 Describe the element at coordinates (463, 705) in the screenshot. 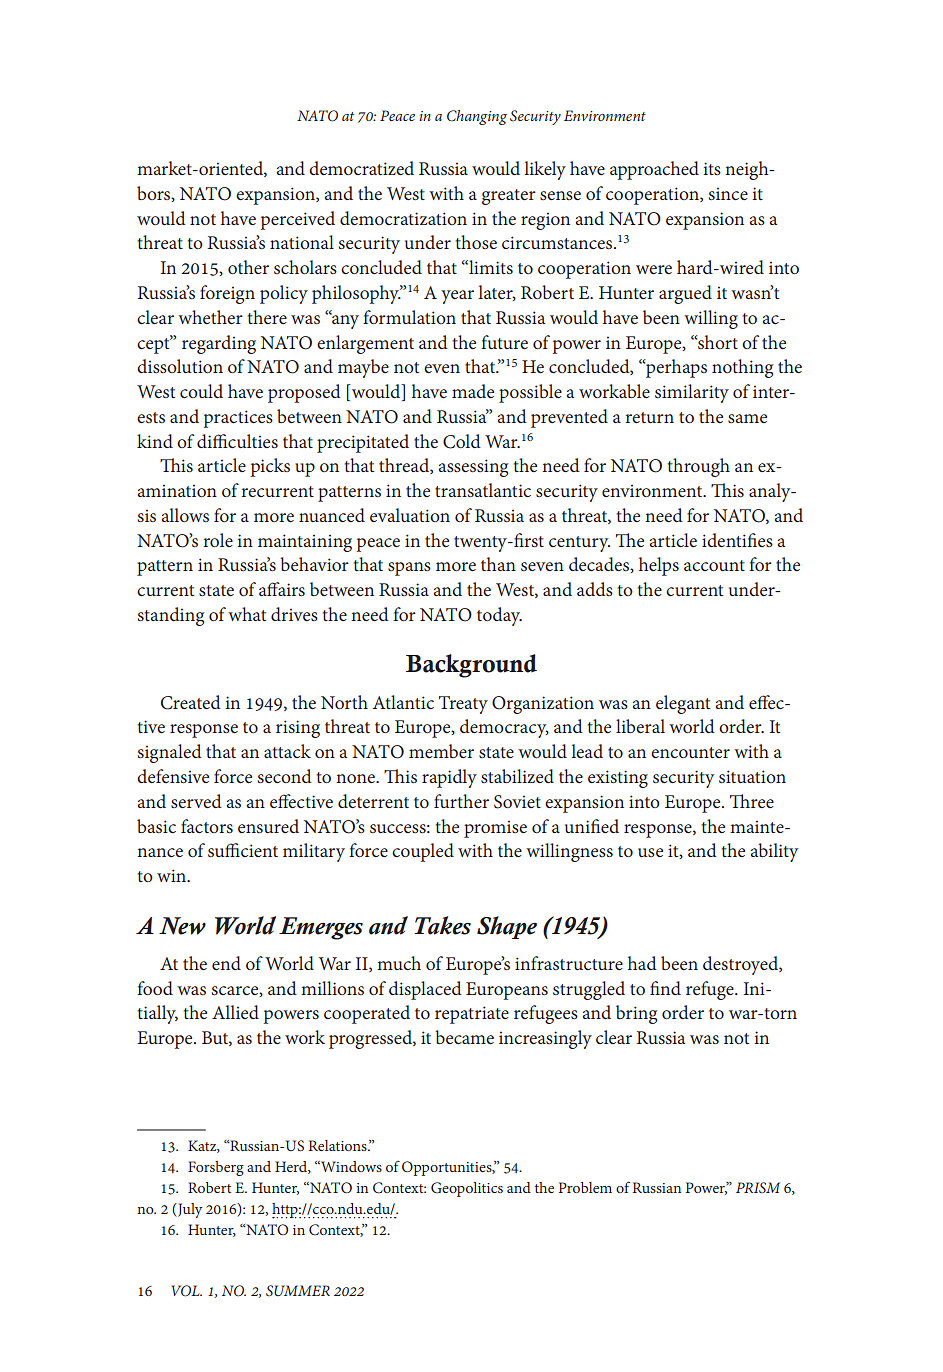

I see `Treaty` at that location.
